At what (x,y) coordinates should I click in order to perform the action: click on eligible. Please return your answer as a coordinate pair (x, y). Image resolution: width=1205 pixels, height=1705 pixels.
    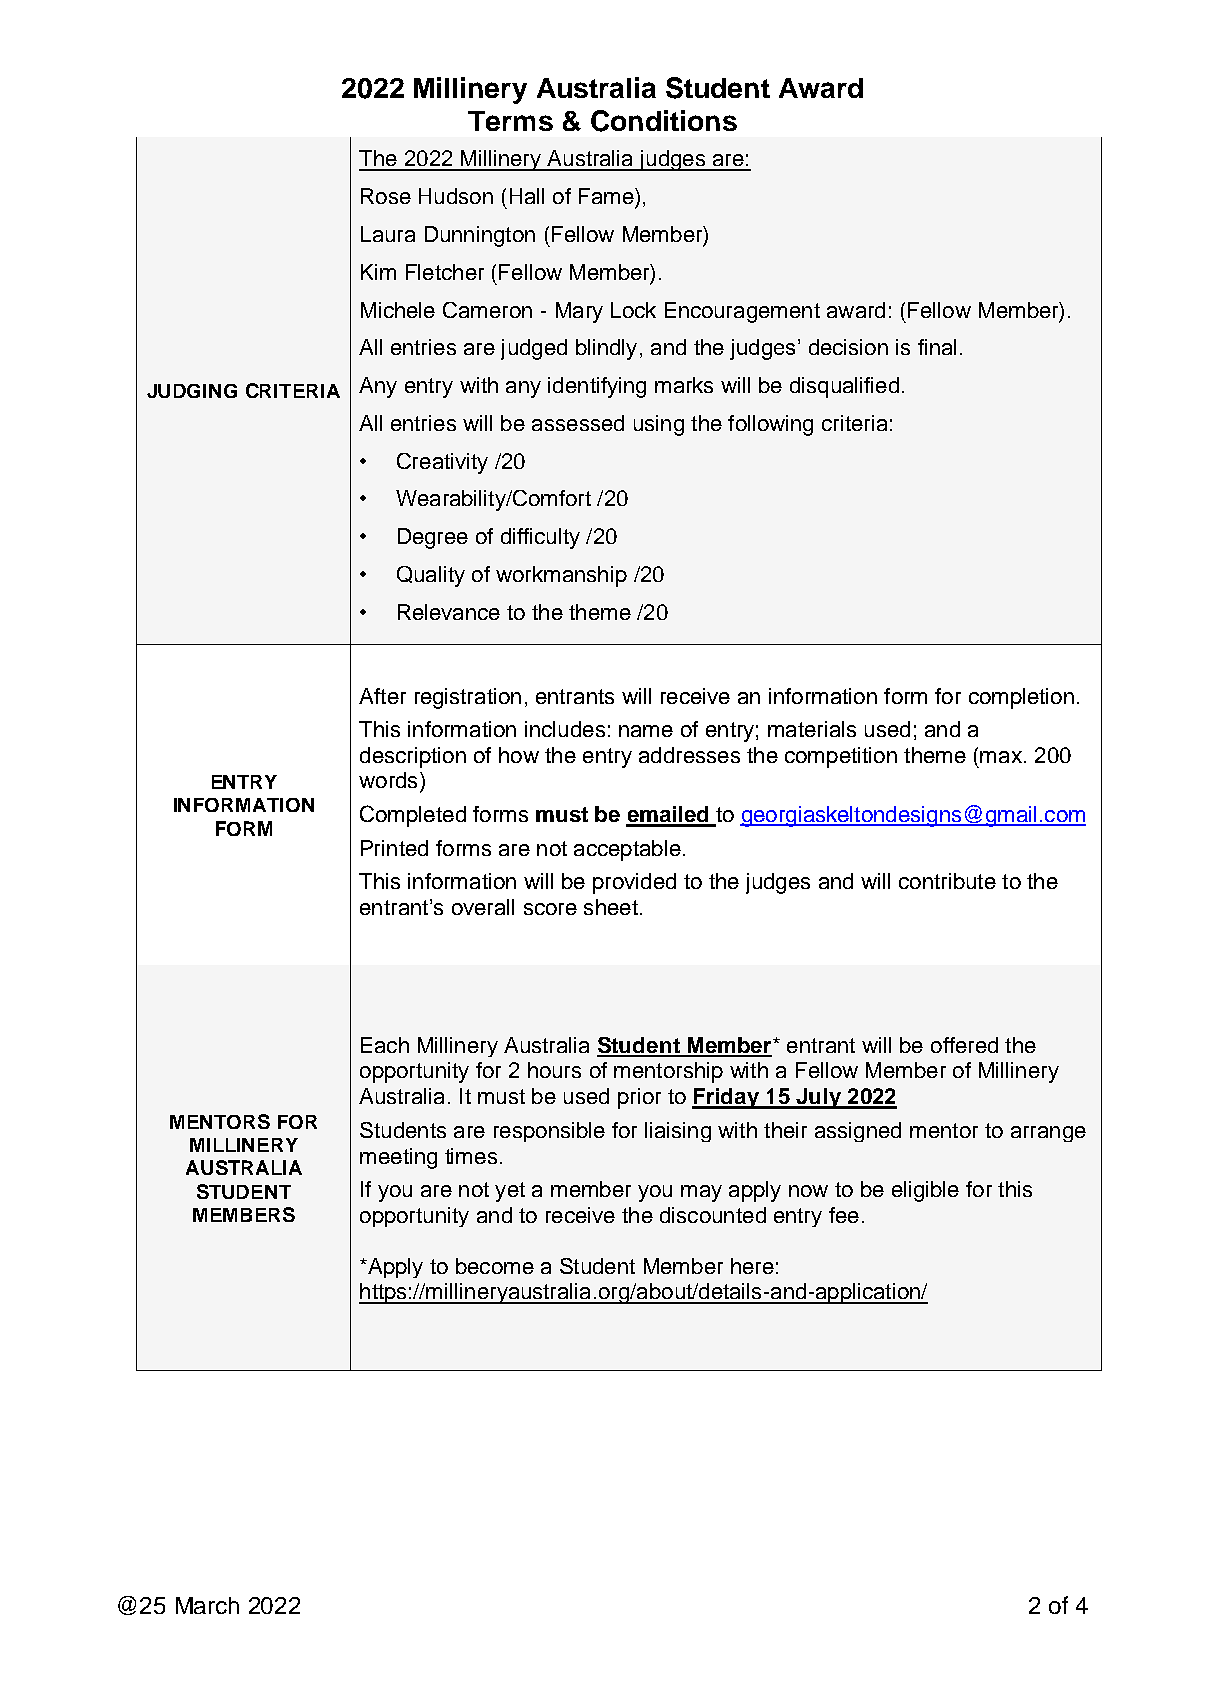
    Looking at the image, I should click on (925, 1191).
